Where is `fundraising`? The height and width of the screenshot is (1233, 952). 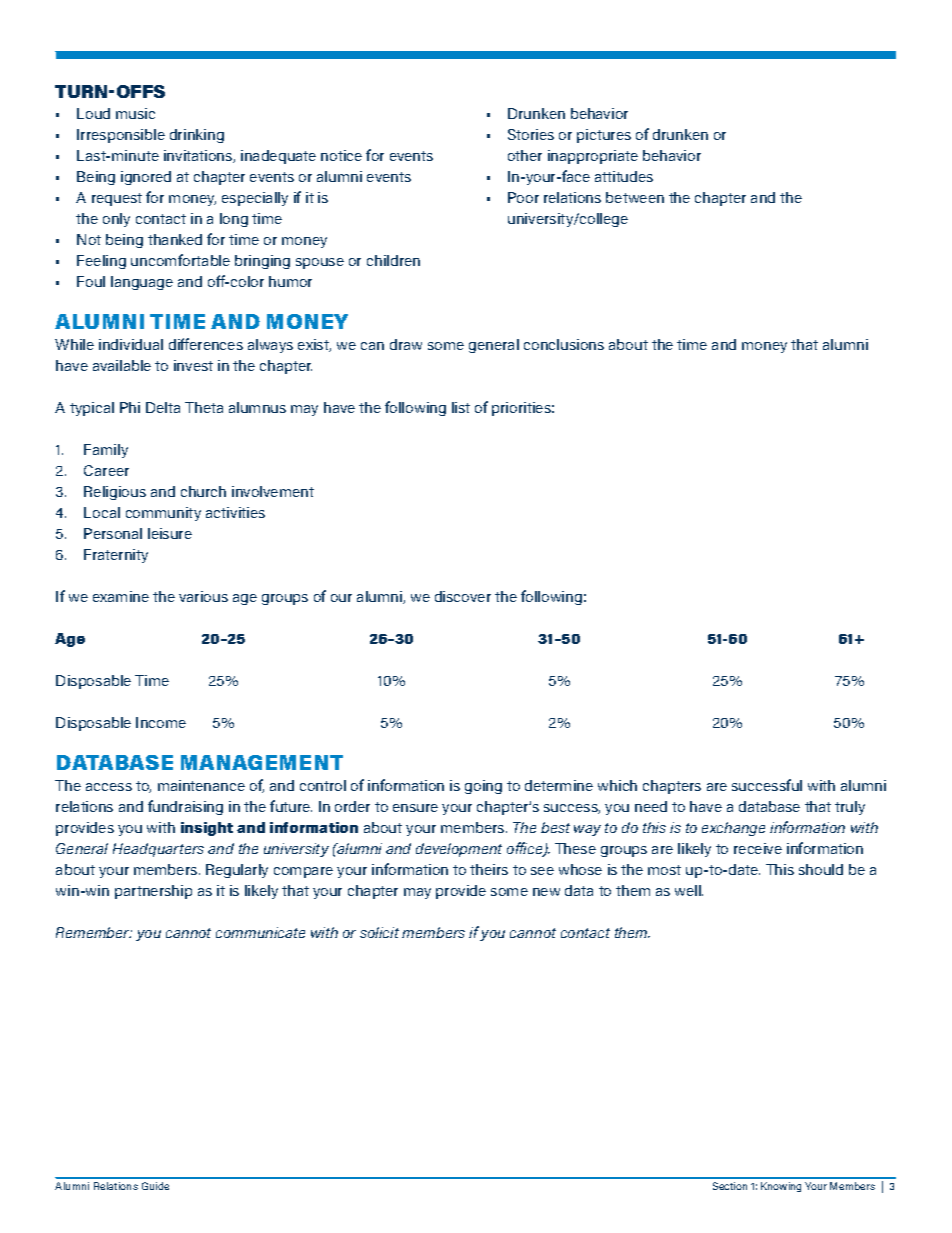 fundraising is located at coordinates (185, 807).
